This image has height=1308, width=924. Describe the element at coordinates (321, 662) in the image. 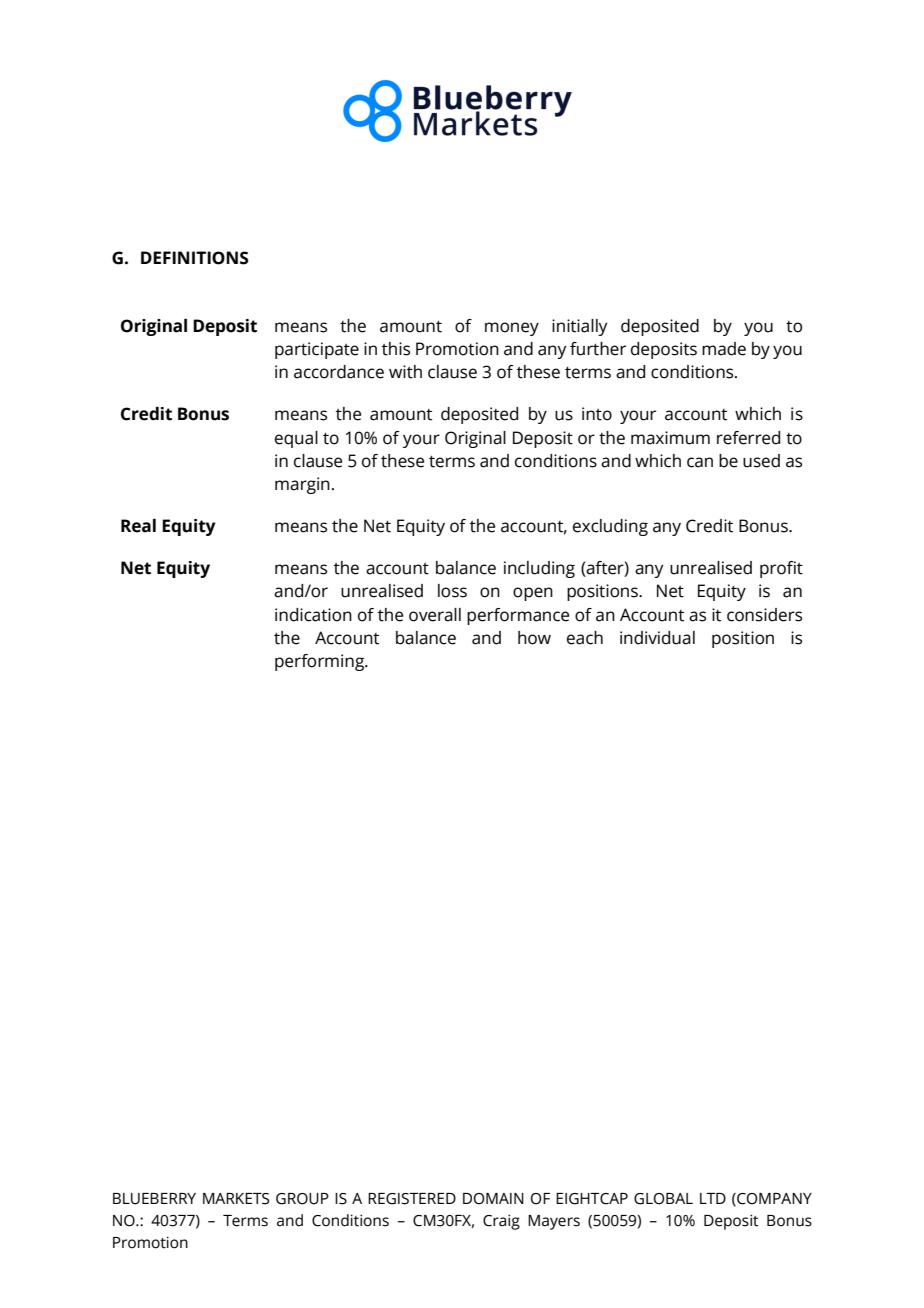

I see `performing` at that location.
